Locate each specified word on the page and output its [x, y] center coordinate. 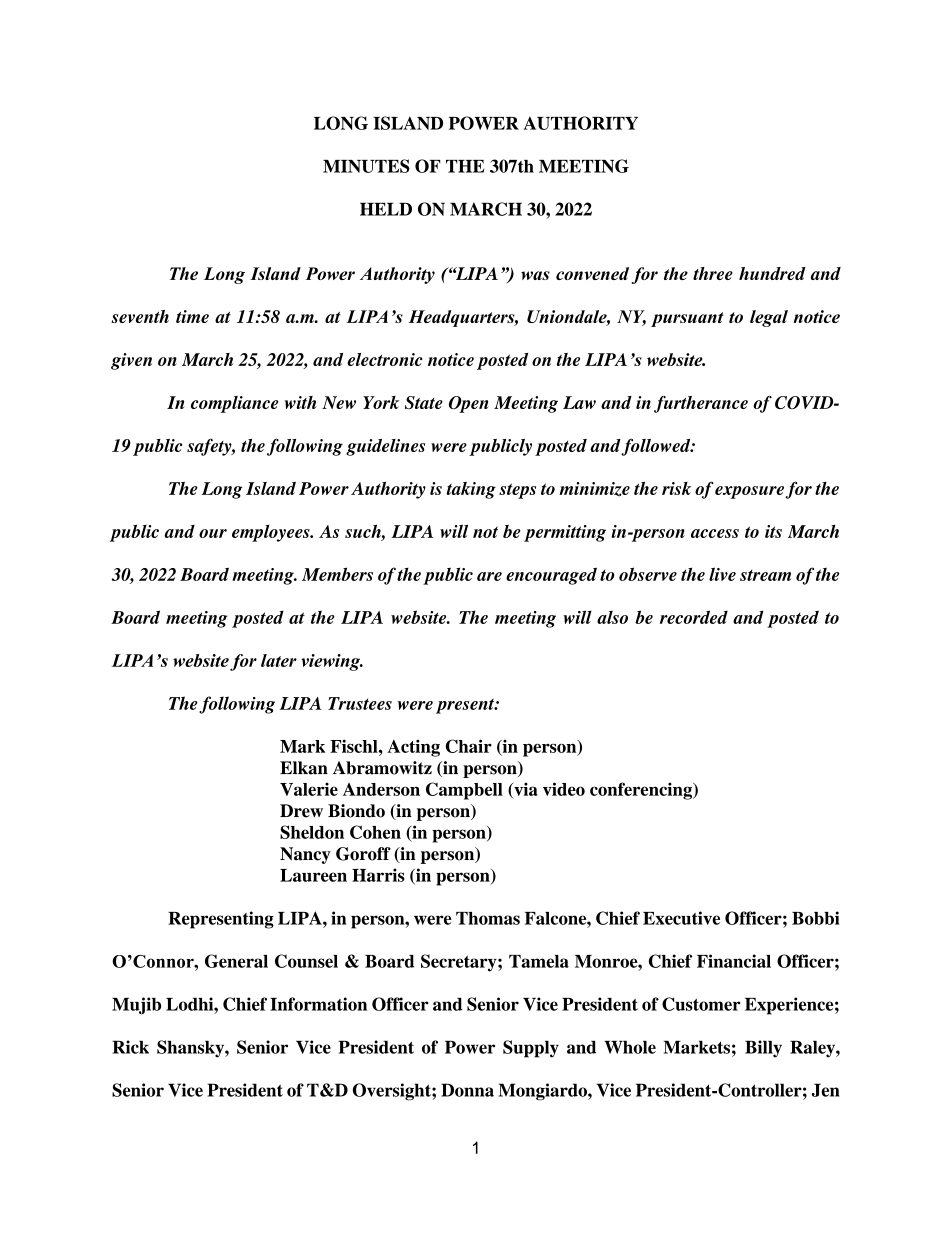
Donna [467, 1090]
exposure [749, 492]
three [713, 273]
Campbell [464, 791]
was [535, 275]
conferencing [642, 791]
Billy [763, 1049]
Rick [130, 1047]
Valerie [309, 789]
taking [471, 490]
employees [272, 533]
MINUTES [366, 166]
